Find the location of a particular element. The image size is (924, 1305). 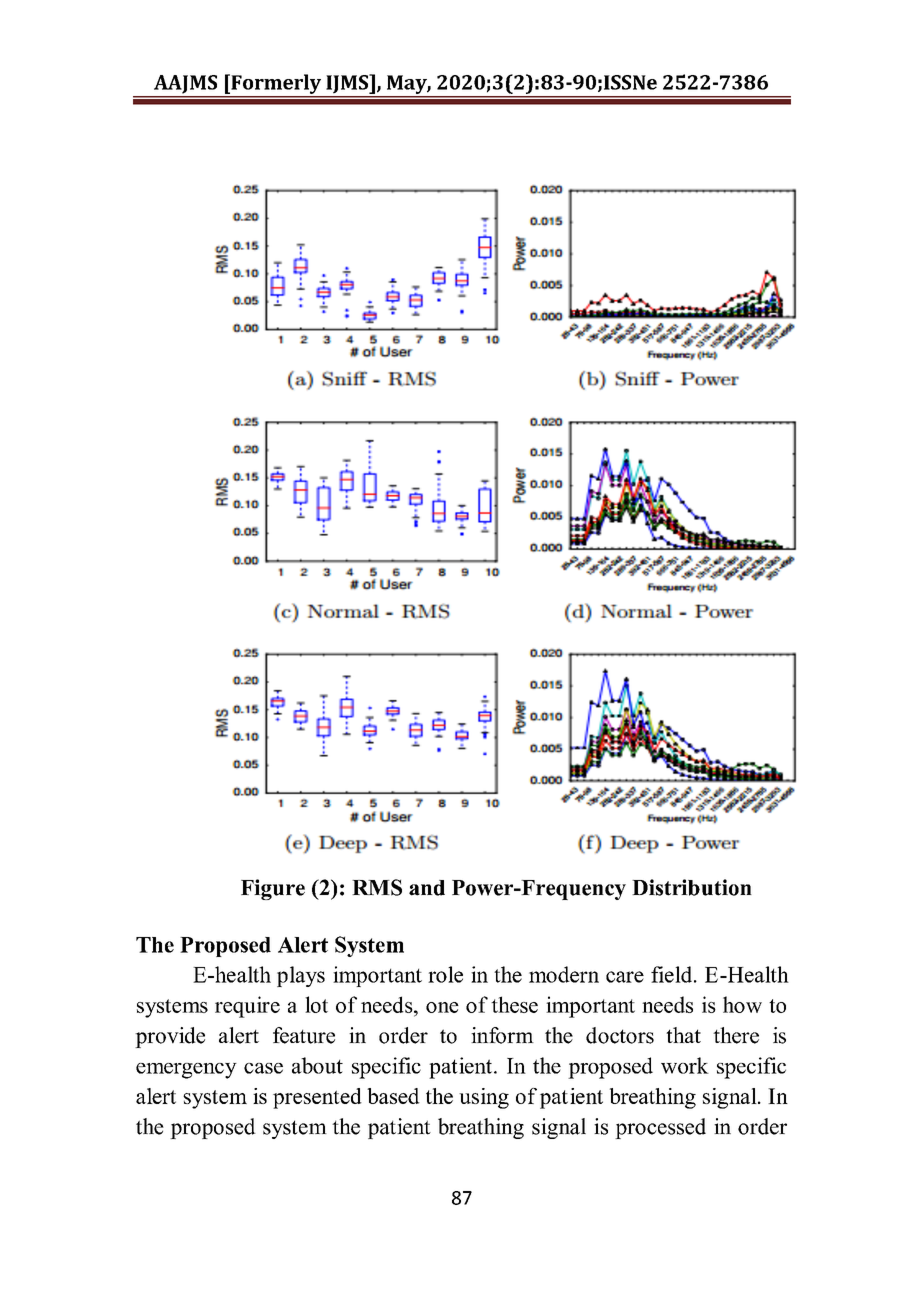

Distribution is located at coordinates (692, 887).
